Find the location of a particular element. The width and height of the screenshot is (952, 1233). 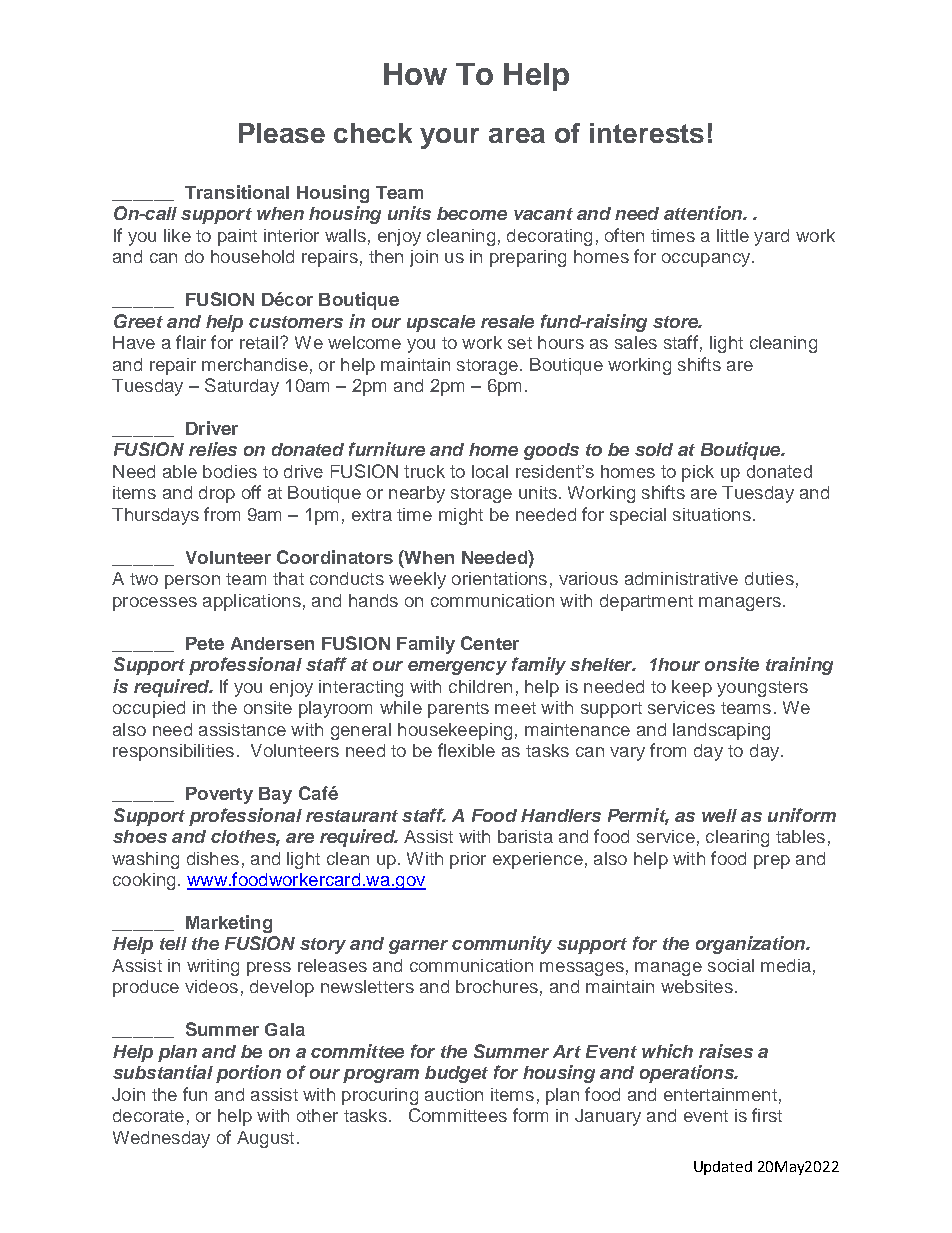

Please is located at coordinates (282, 133).
